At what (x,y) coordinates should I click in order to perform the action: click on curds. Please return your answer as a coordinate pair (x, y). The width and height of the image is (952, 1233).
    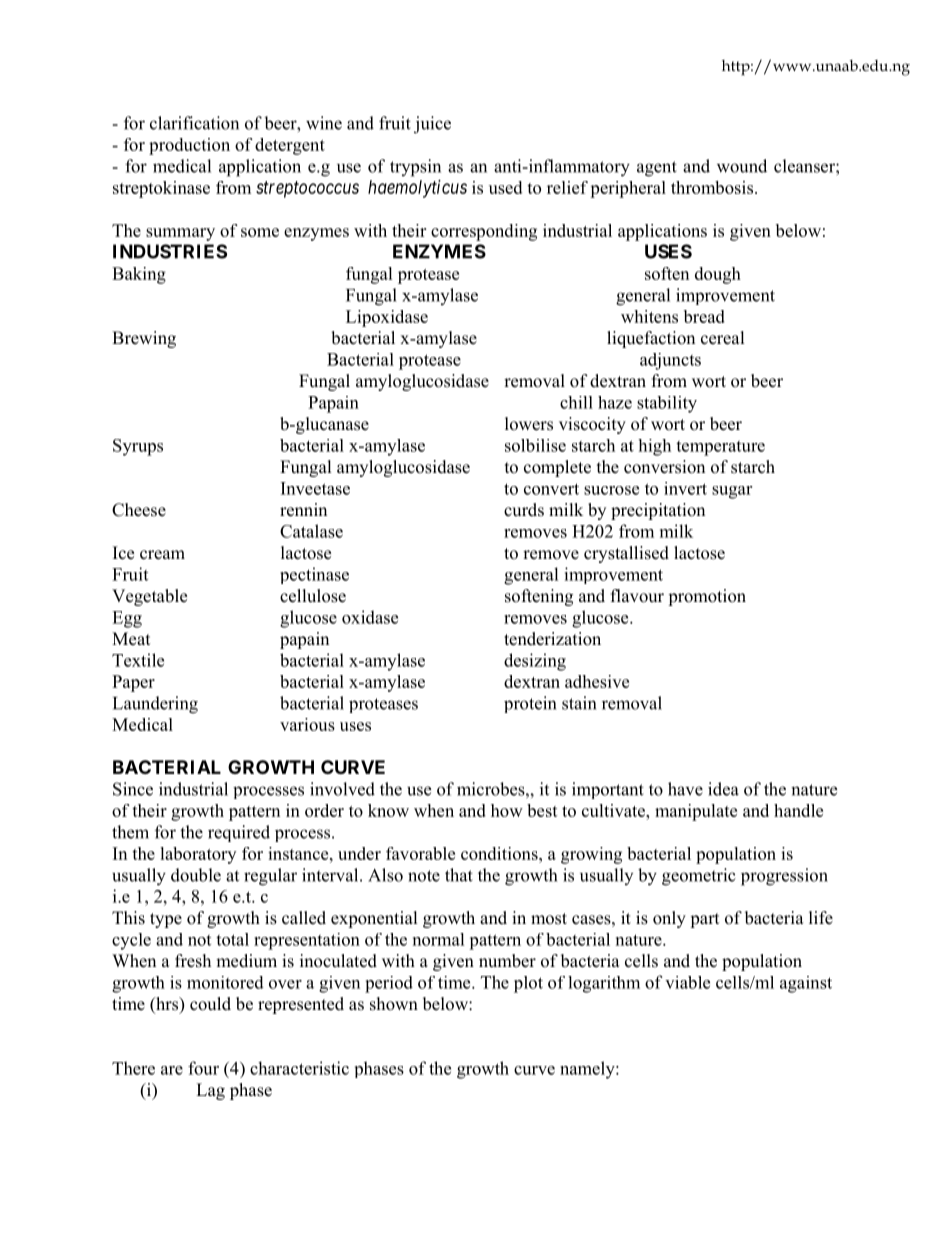
    Looking at the image, I should click on (524, 510).
